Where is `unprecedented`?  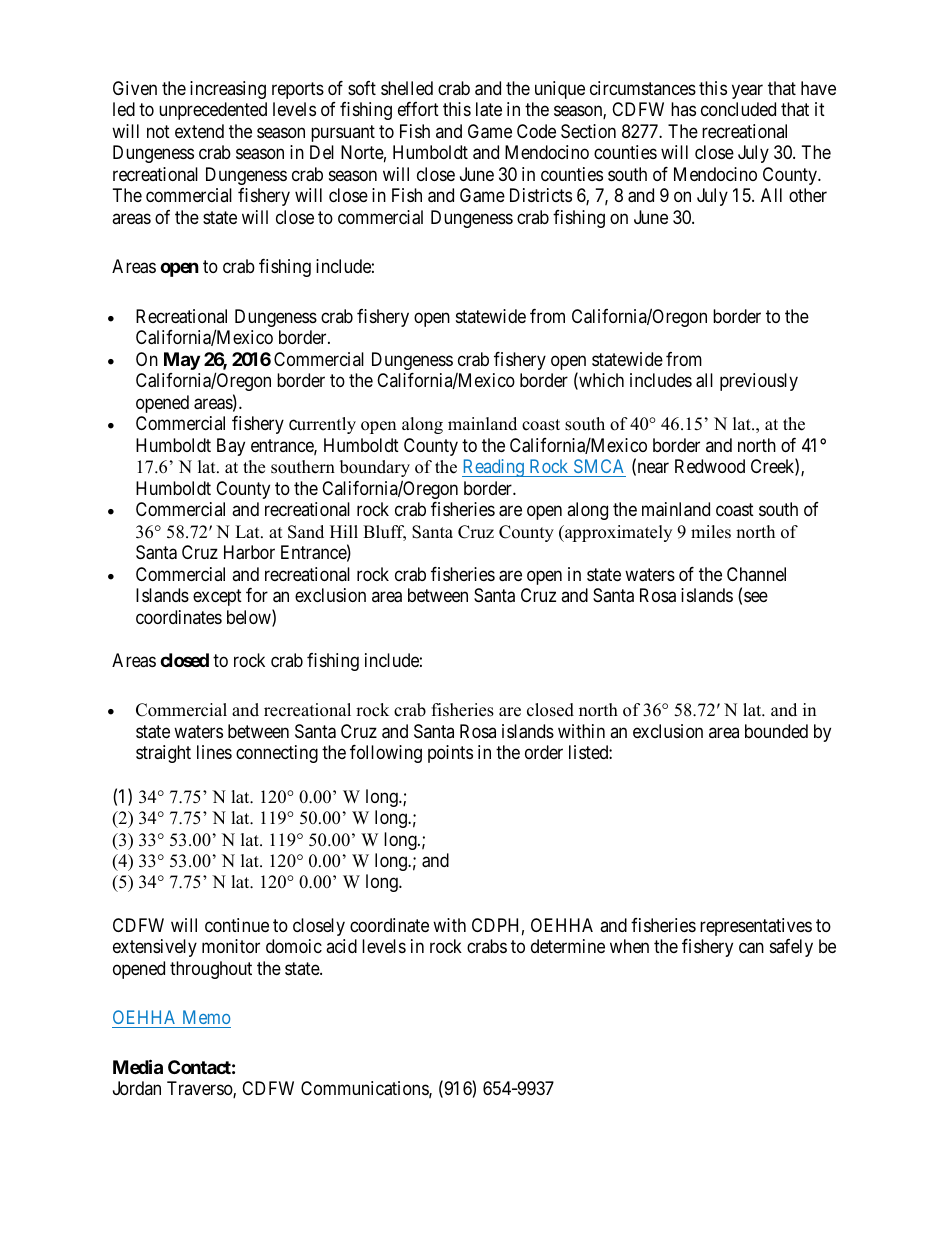
unprecedented is located at coordinates (213, 111).
